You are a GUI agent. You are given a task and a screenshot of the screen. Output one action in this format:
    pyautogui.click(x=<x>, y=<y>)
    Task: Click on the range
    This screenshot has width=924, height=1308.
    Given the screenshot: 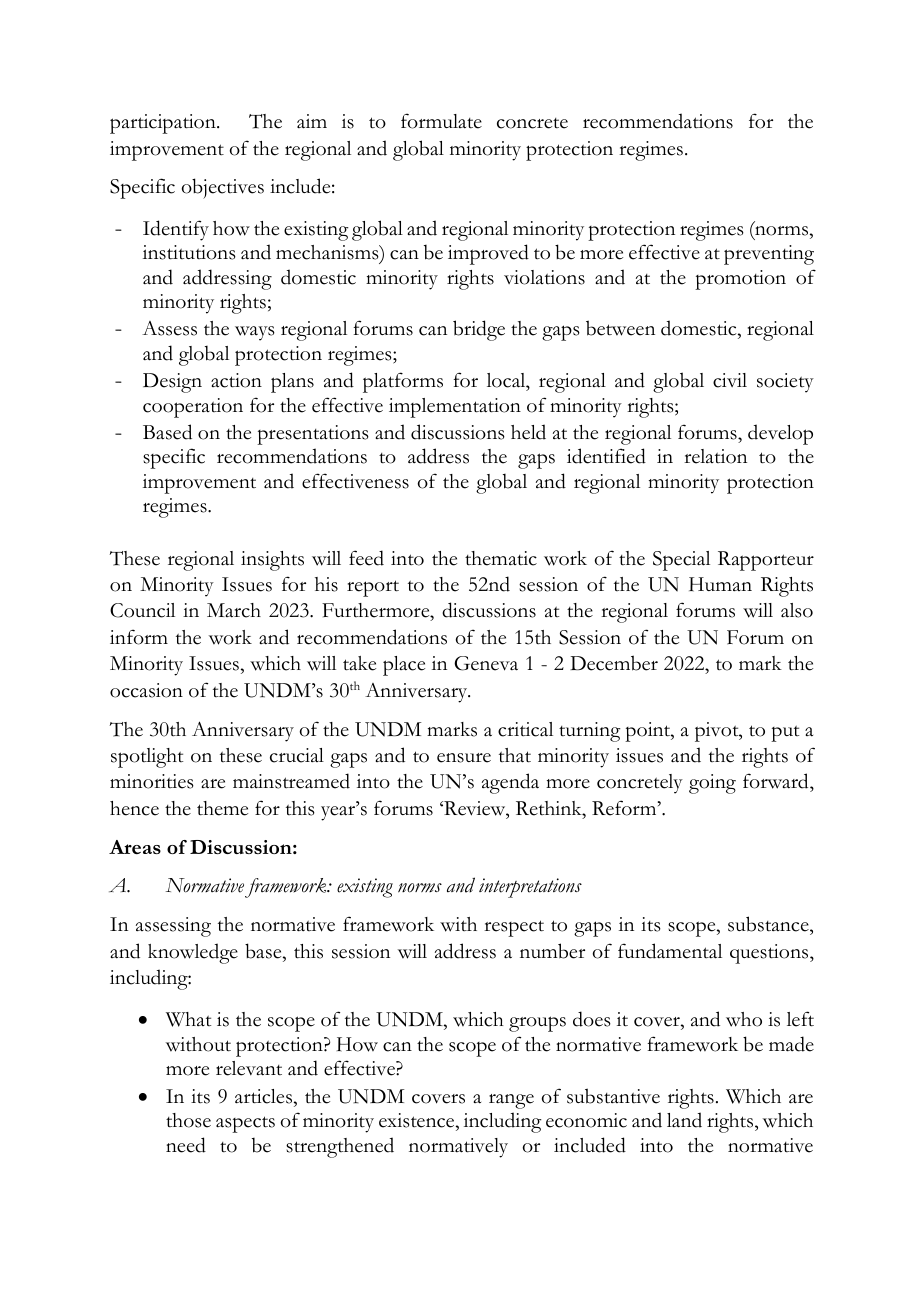 What is the action you would take?
    pyautogui.click(x=511, y=1101)
